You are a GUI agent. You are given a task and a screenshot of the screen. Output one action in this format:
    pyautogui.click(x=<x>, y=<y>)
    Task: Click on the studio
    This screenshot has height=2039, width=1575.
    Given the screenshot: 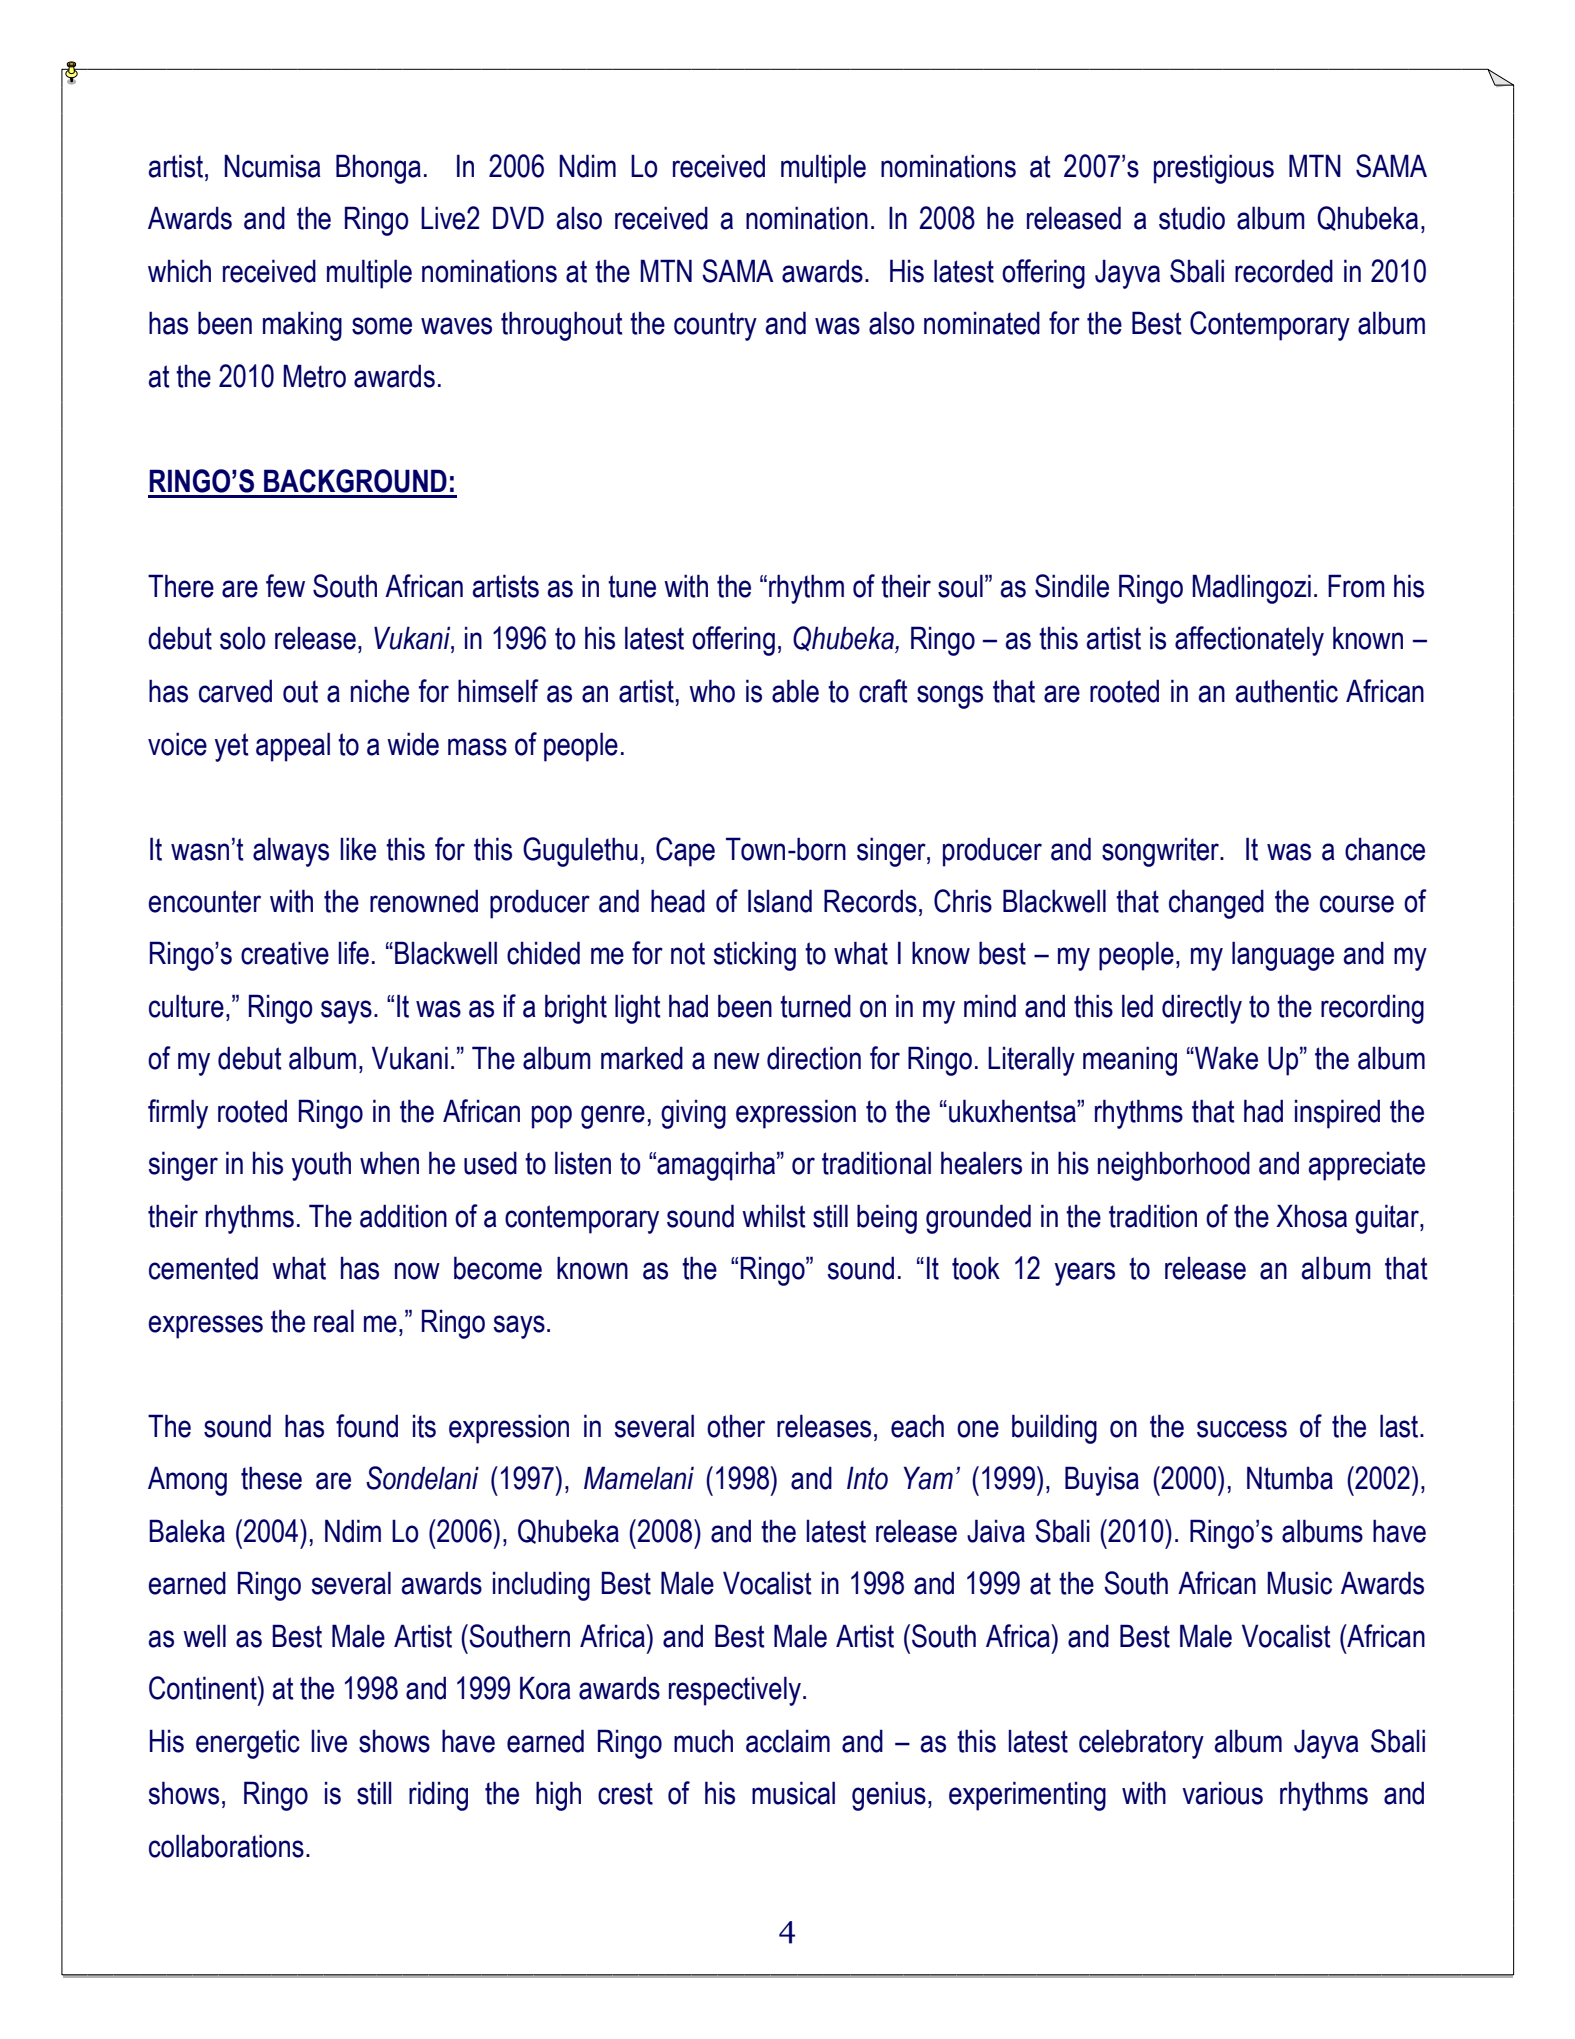 What is the action you would take?
    pyautogui.click(x=1192, y=218)
